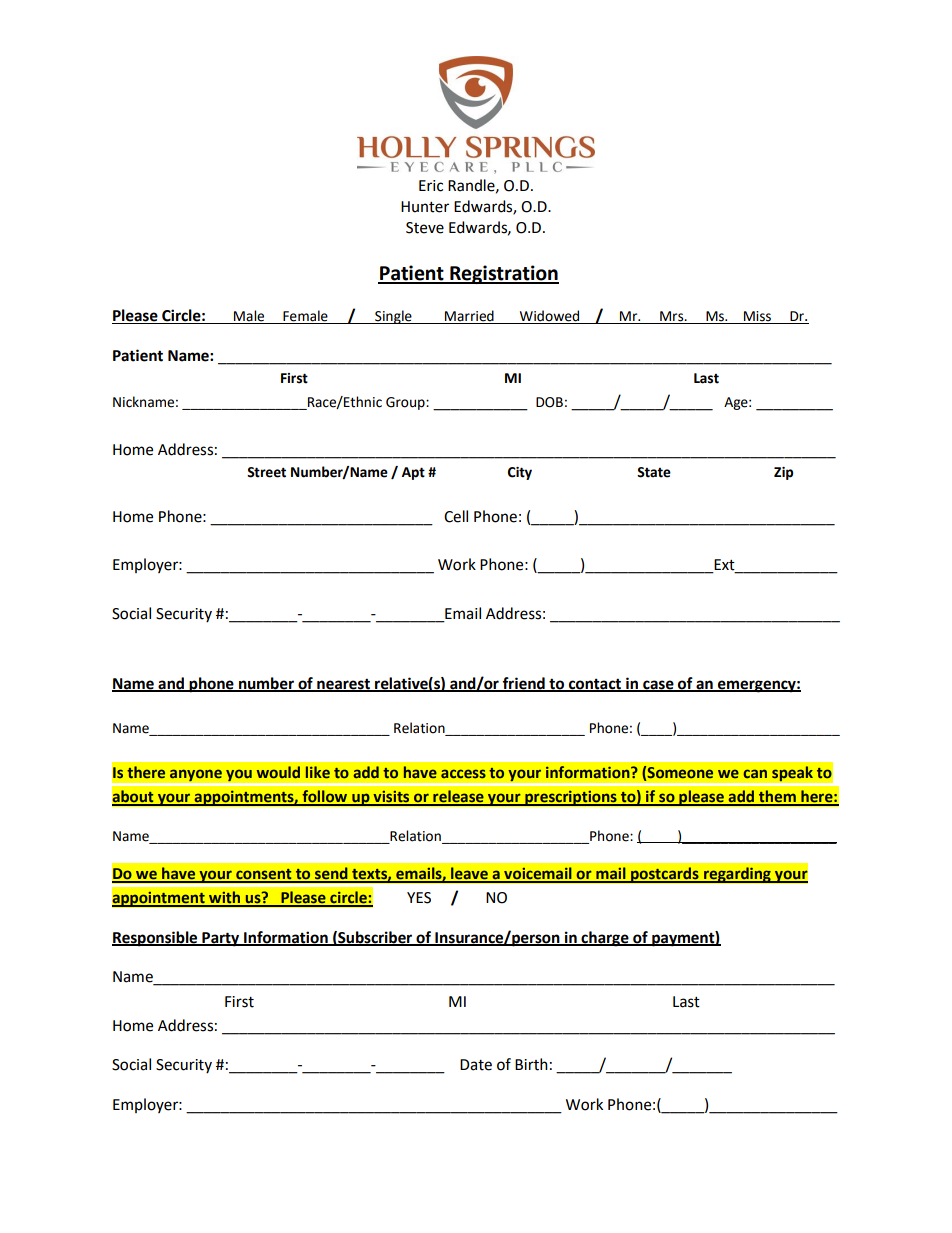  What do you see at coordinates (425, 207) in the screenshot?
I see `Hunter` at bounding box center [425, 207].
